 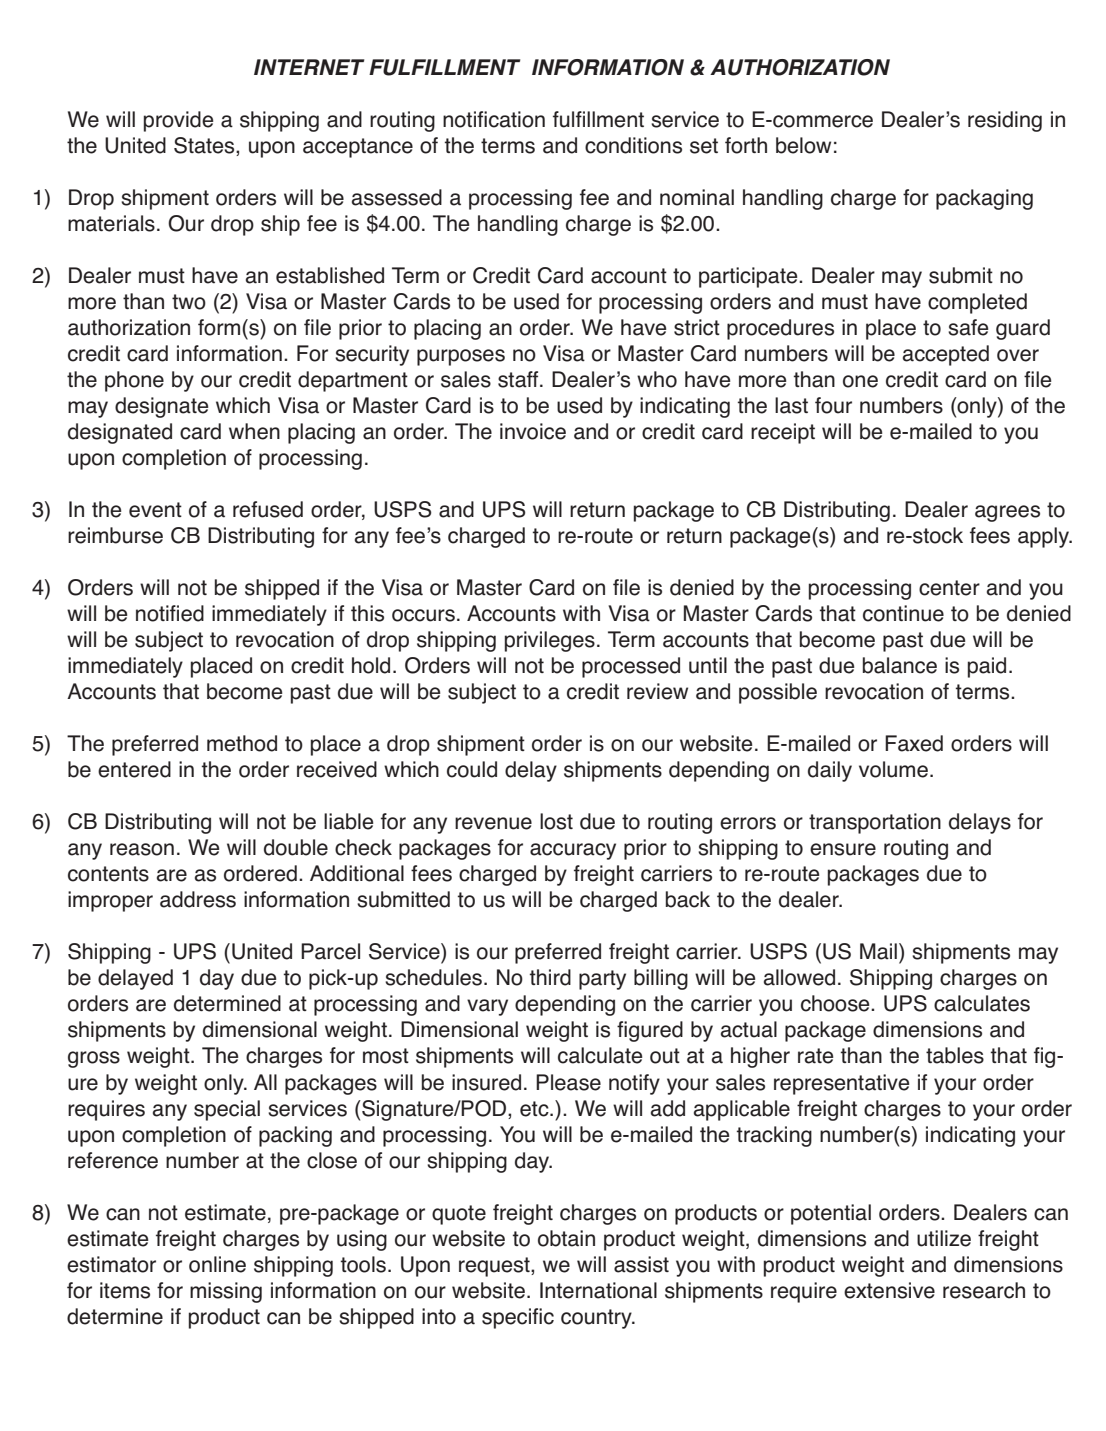 What do you see at coordinates (242, 743) in the screenshot?
I see `method` at bounding box center [242, 743].
